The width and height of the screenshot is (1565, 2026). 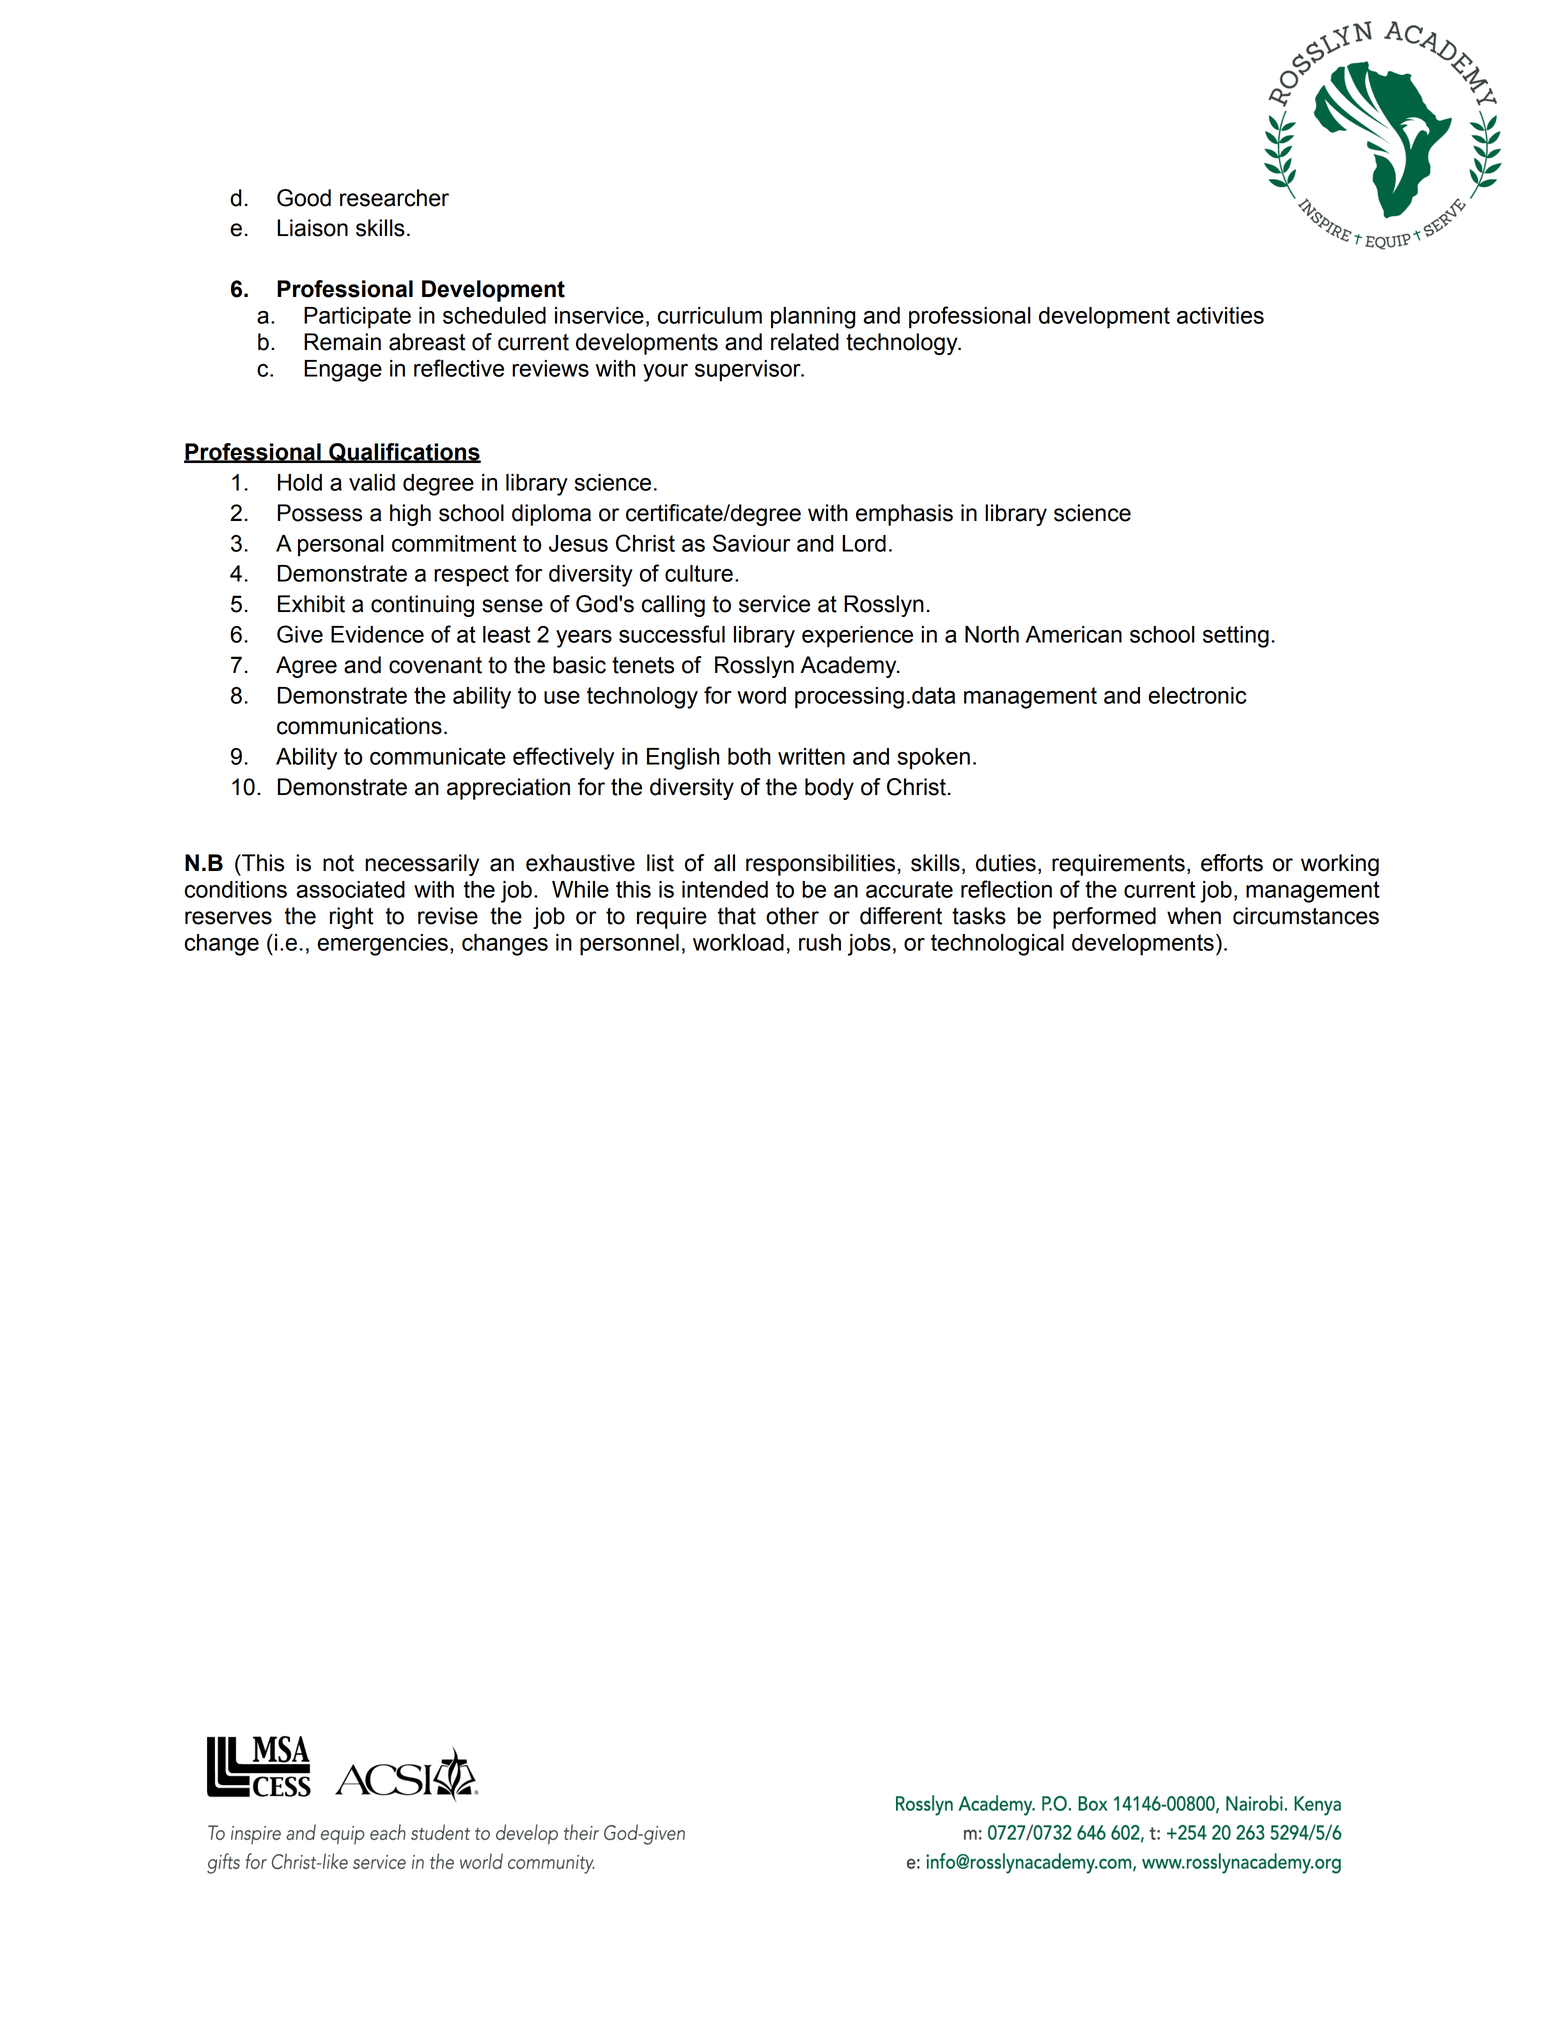 I want to click on planning, so click(x=813, y=318).
